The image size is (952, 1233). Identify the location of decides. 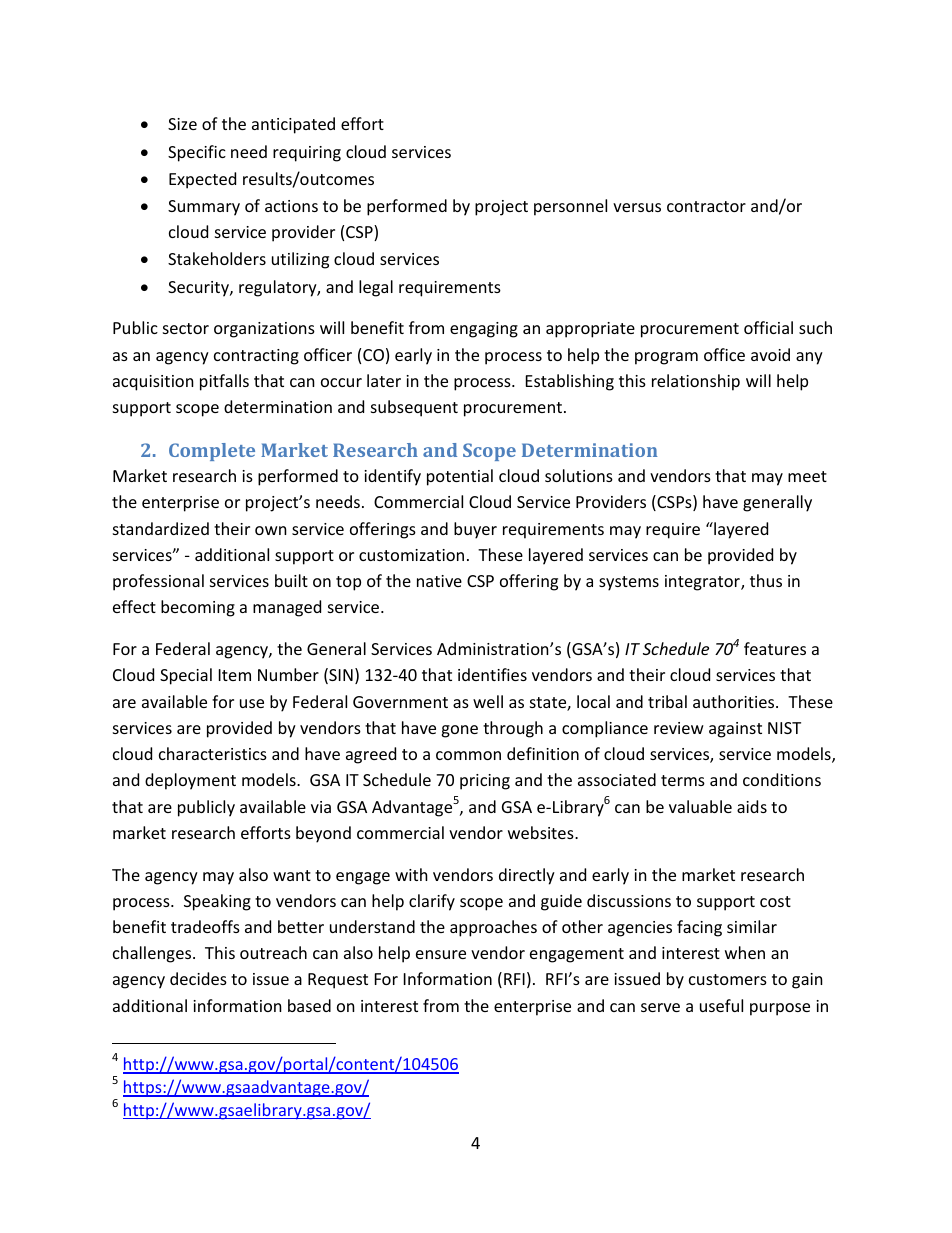
(198, 978).
